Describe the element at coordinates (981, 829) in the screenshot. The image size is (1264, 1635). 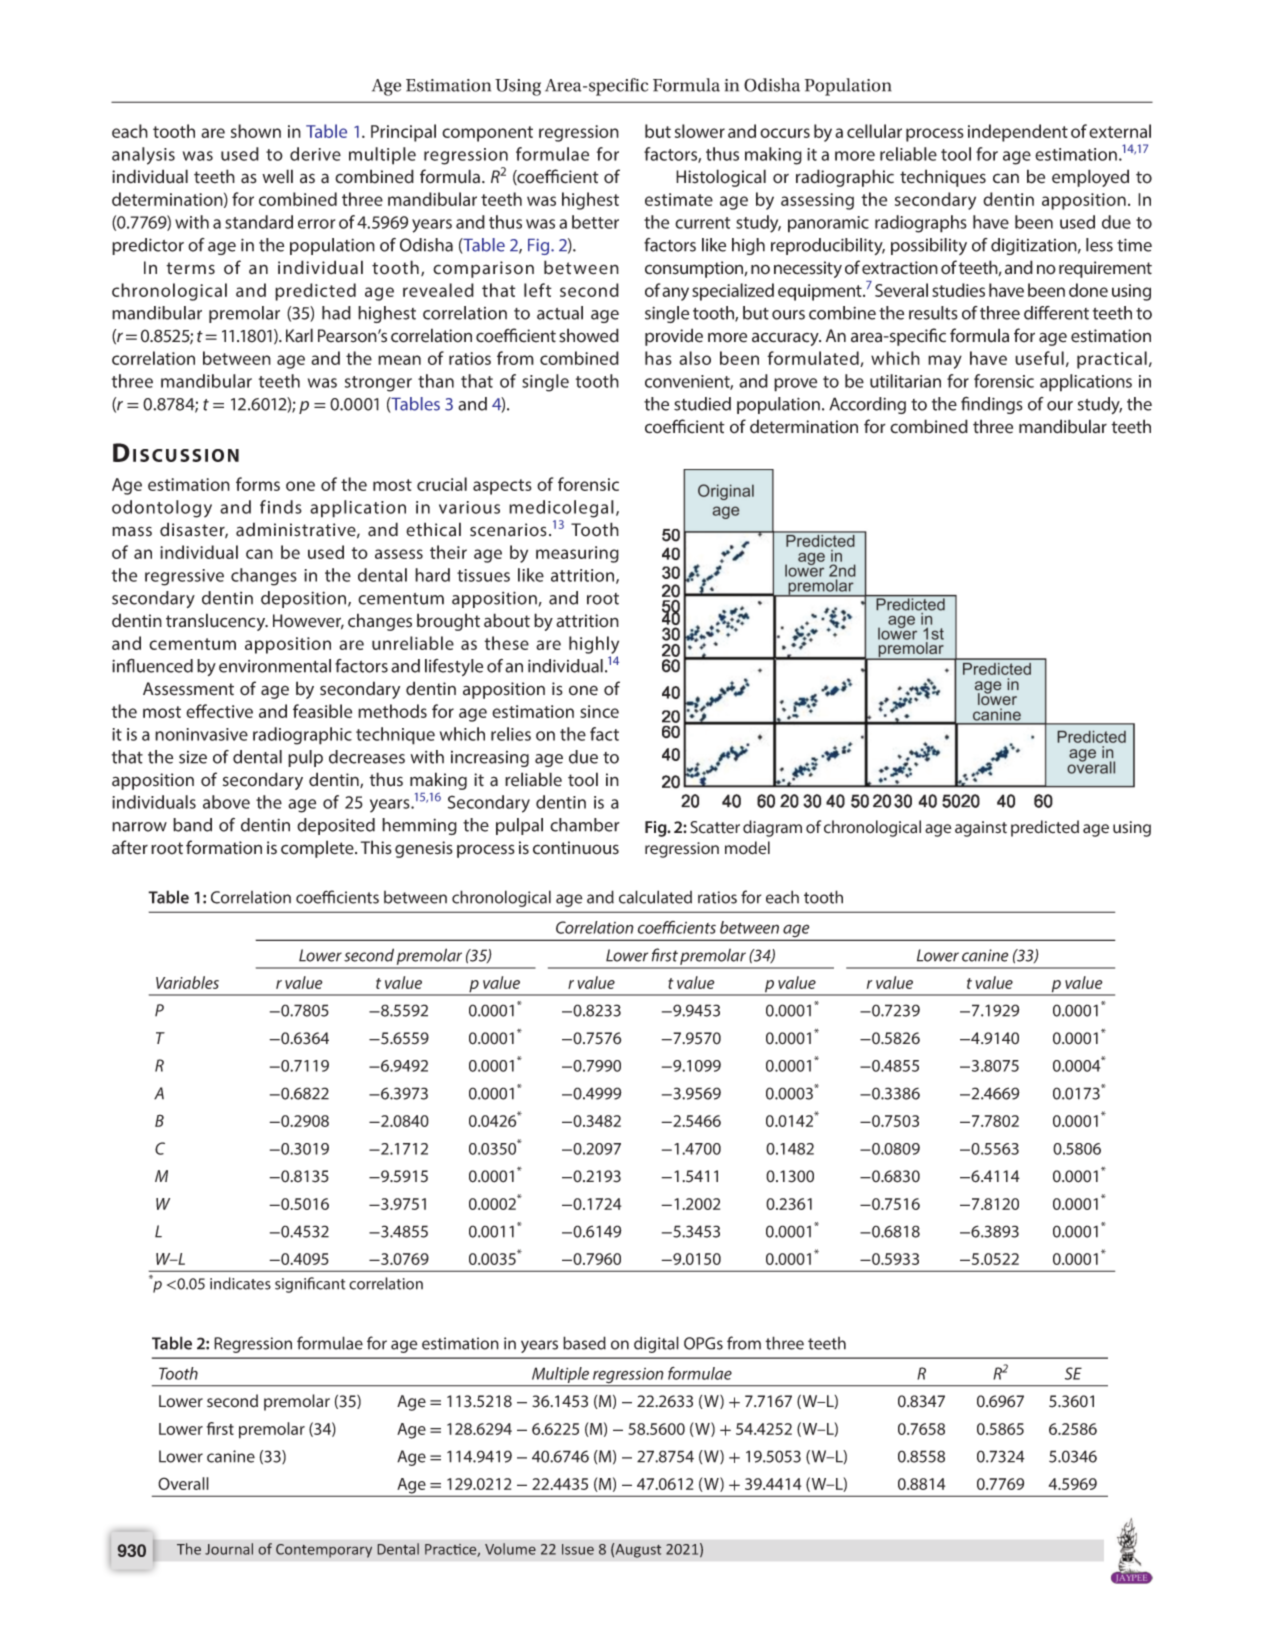
I see `against` at that location.
